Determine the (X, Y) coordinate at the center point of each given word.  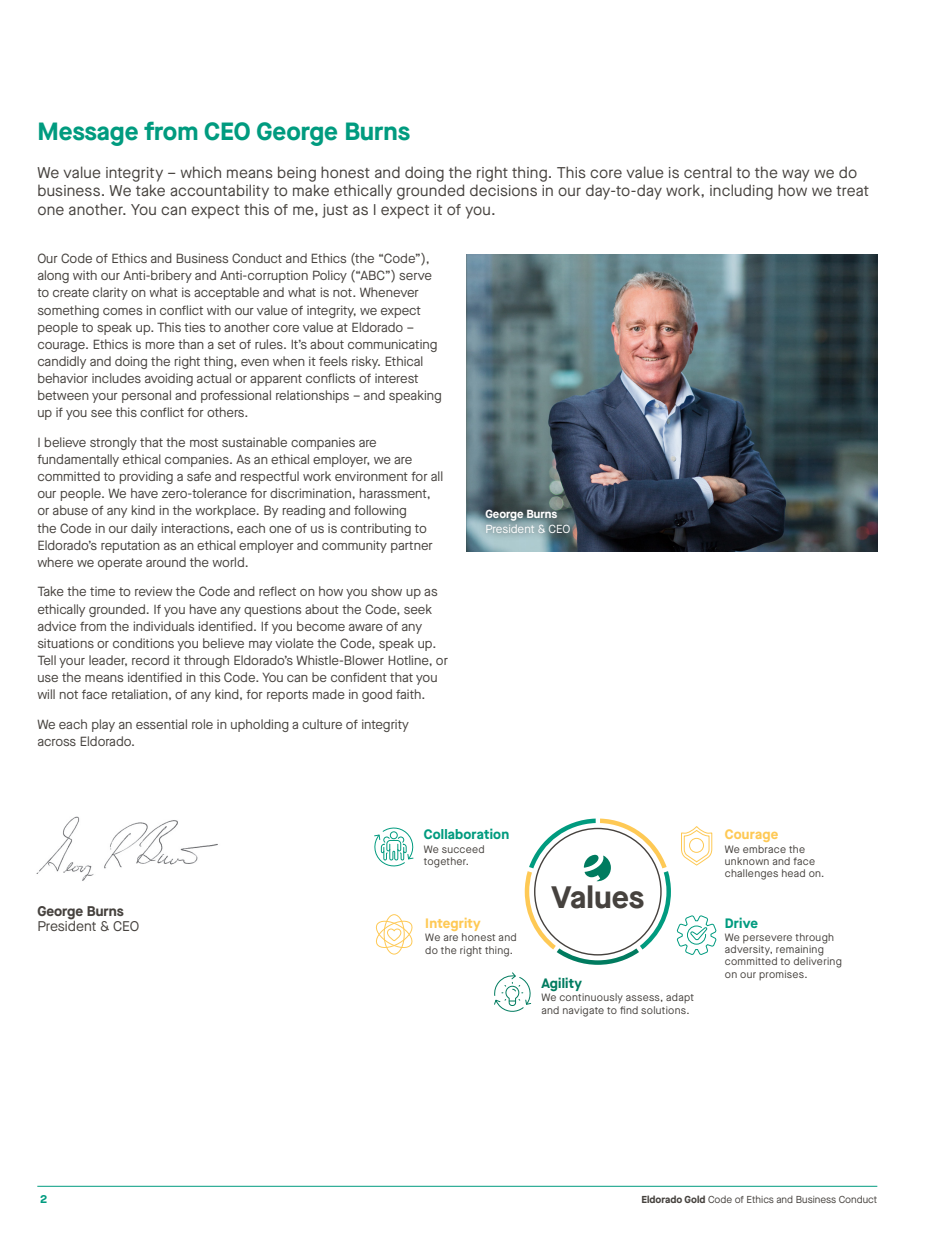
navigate (583, 1011)
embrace (764, 849)
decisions (503, 190)
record (150, 660)
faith (409, 694)
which (201, 172)
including (741, 192)
